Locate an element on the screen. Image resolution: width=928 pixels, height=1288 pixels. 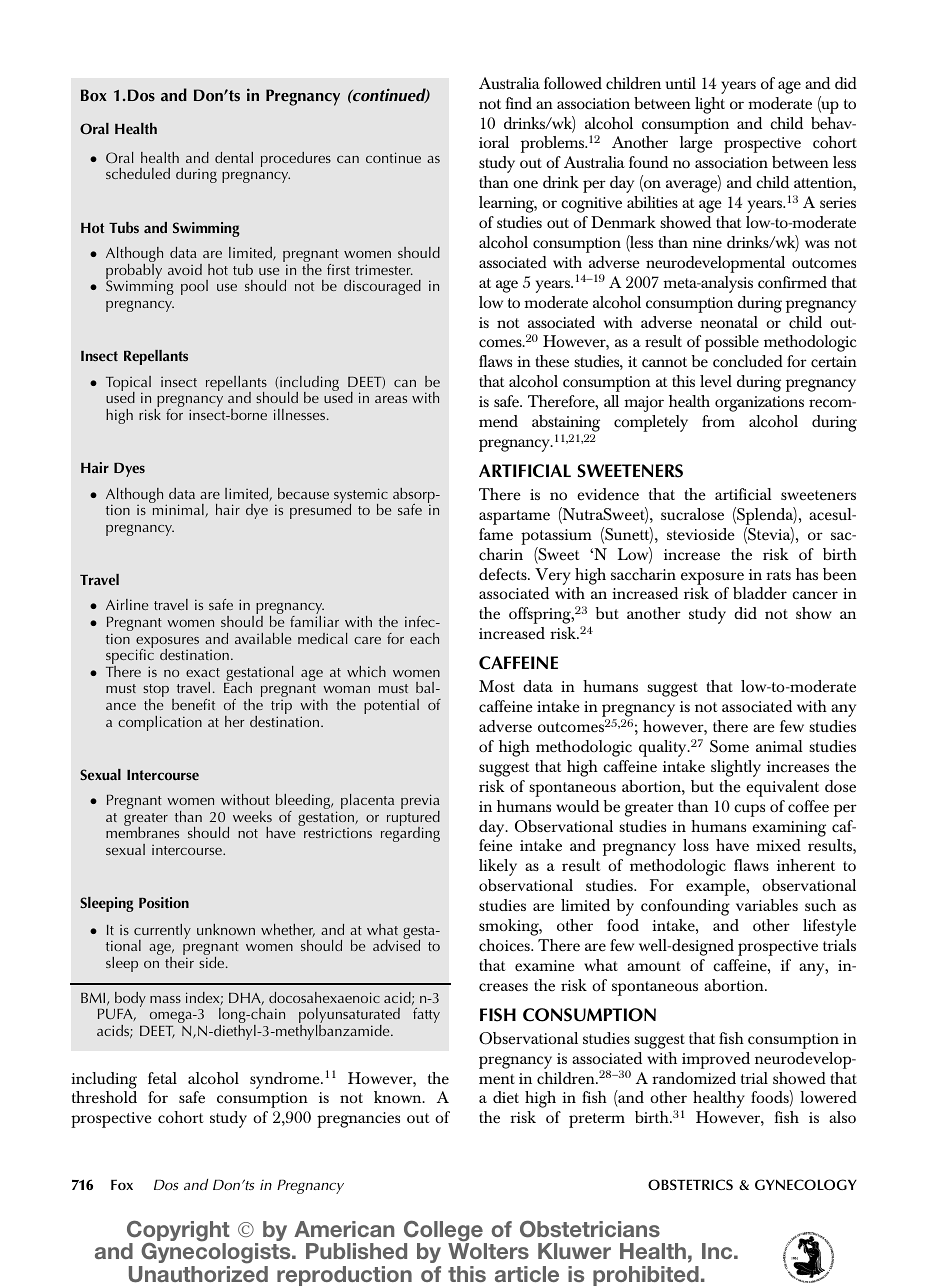
their is located at coordinates (179, 962).
